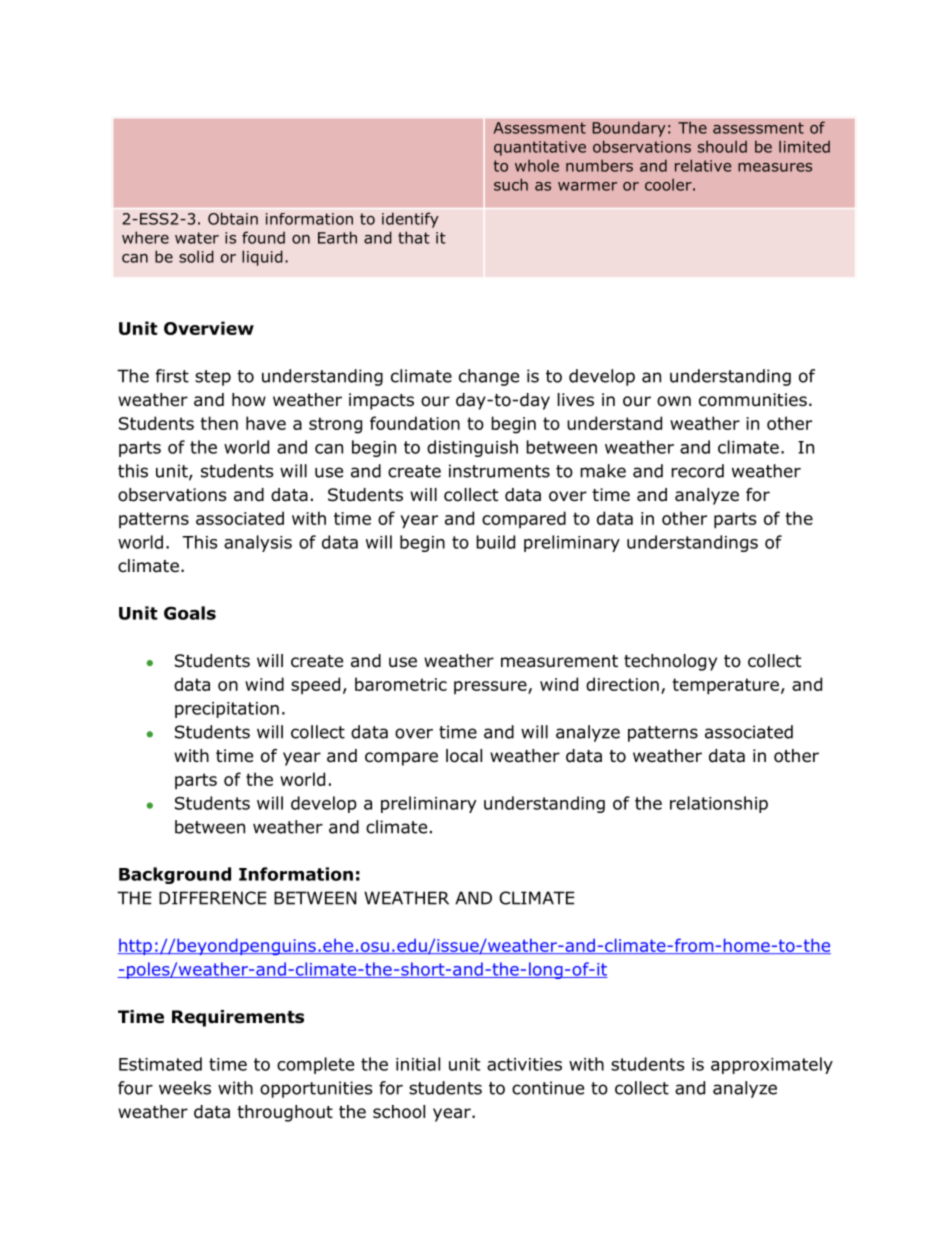 The height and width of the image is (1233, 952). Describe the element at coordinates (670, 662) in the image. I see `technology` at that location.
